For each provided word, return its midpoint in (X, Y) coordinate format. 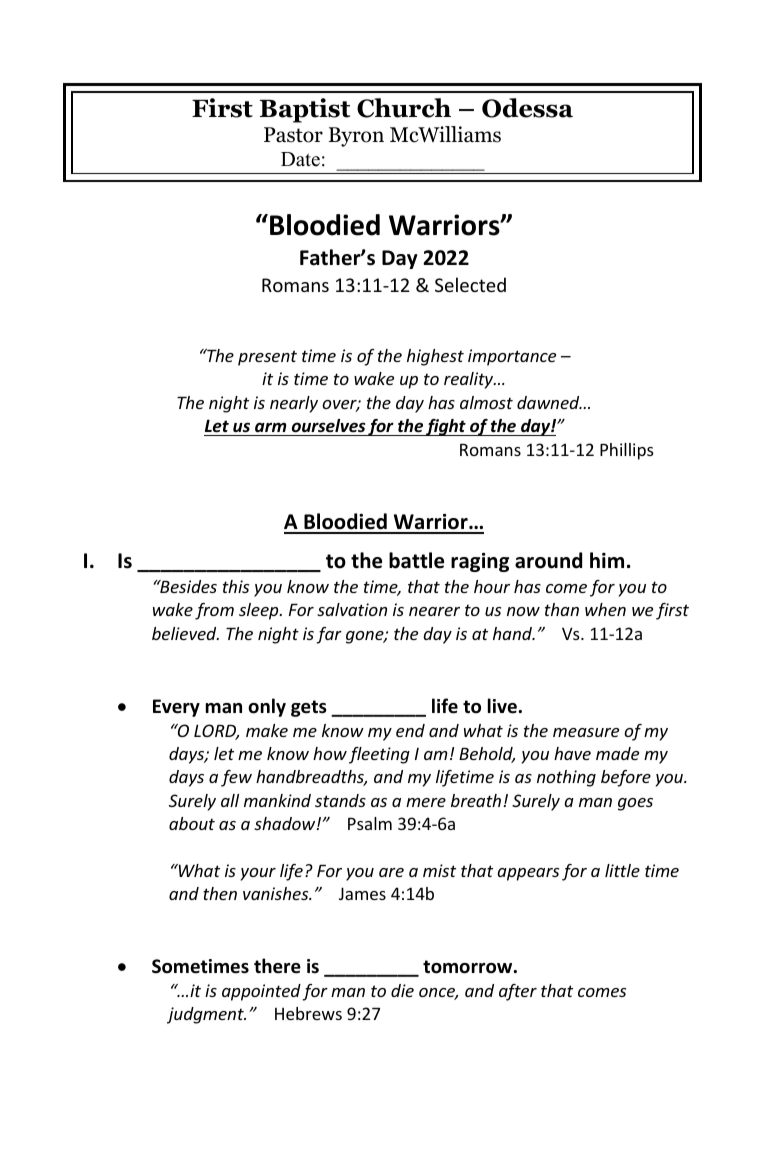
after (518, 992)
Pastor (293, 135)
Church (404, 108)
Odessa (527, 108)
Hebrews (308, 1013)
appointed (261, 992)
